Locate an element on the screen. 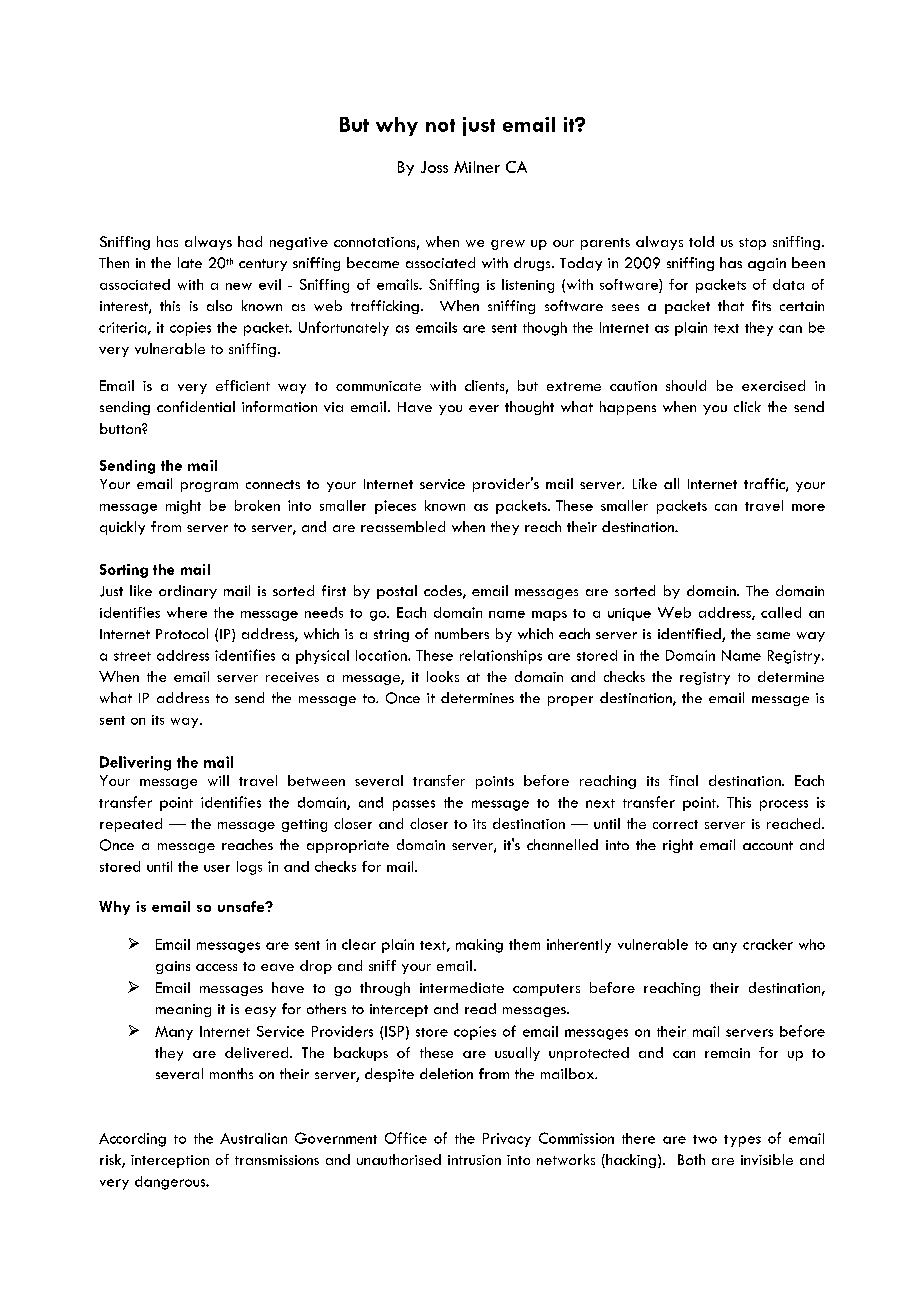 This screenshot has width=924, height=1308. correct is located at coordinates (675, 824).
